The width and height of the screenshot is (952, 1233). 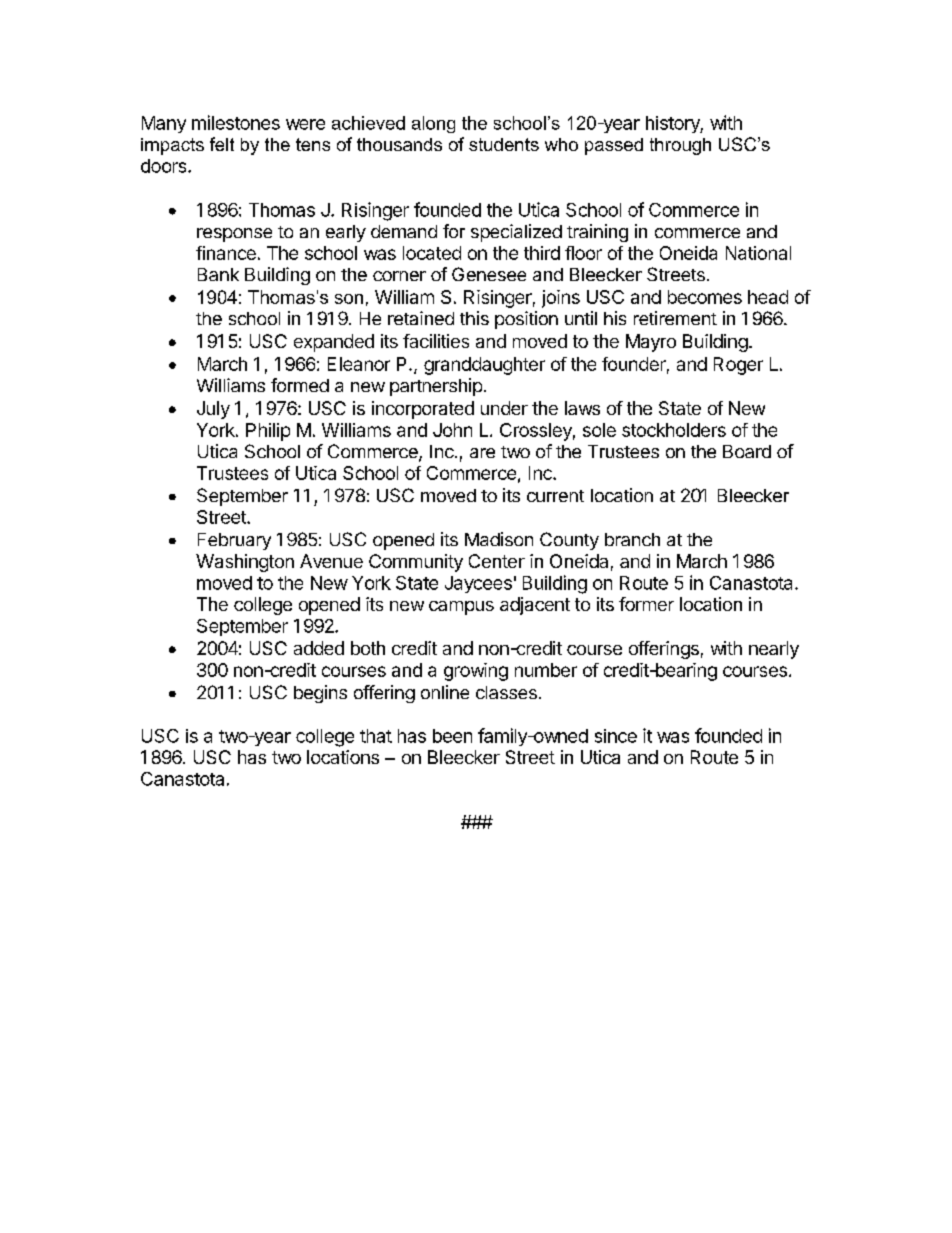 I want to click on National, so click(x=758, y=253).
